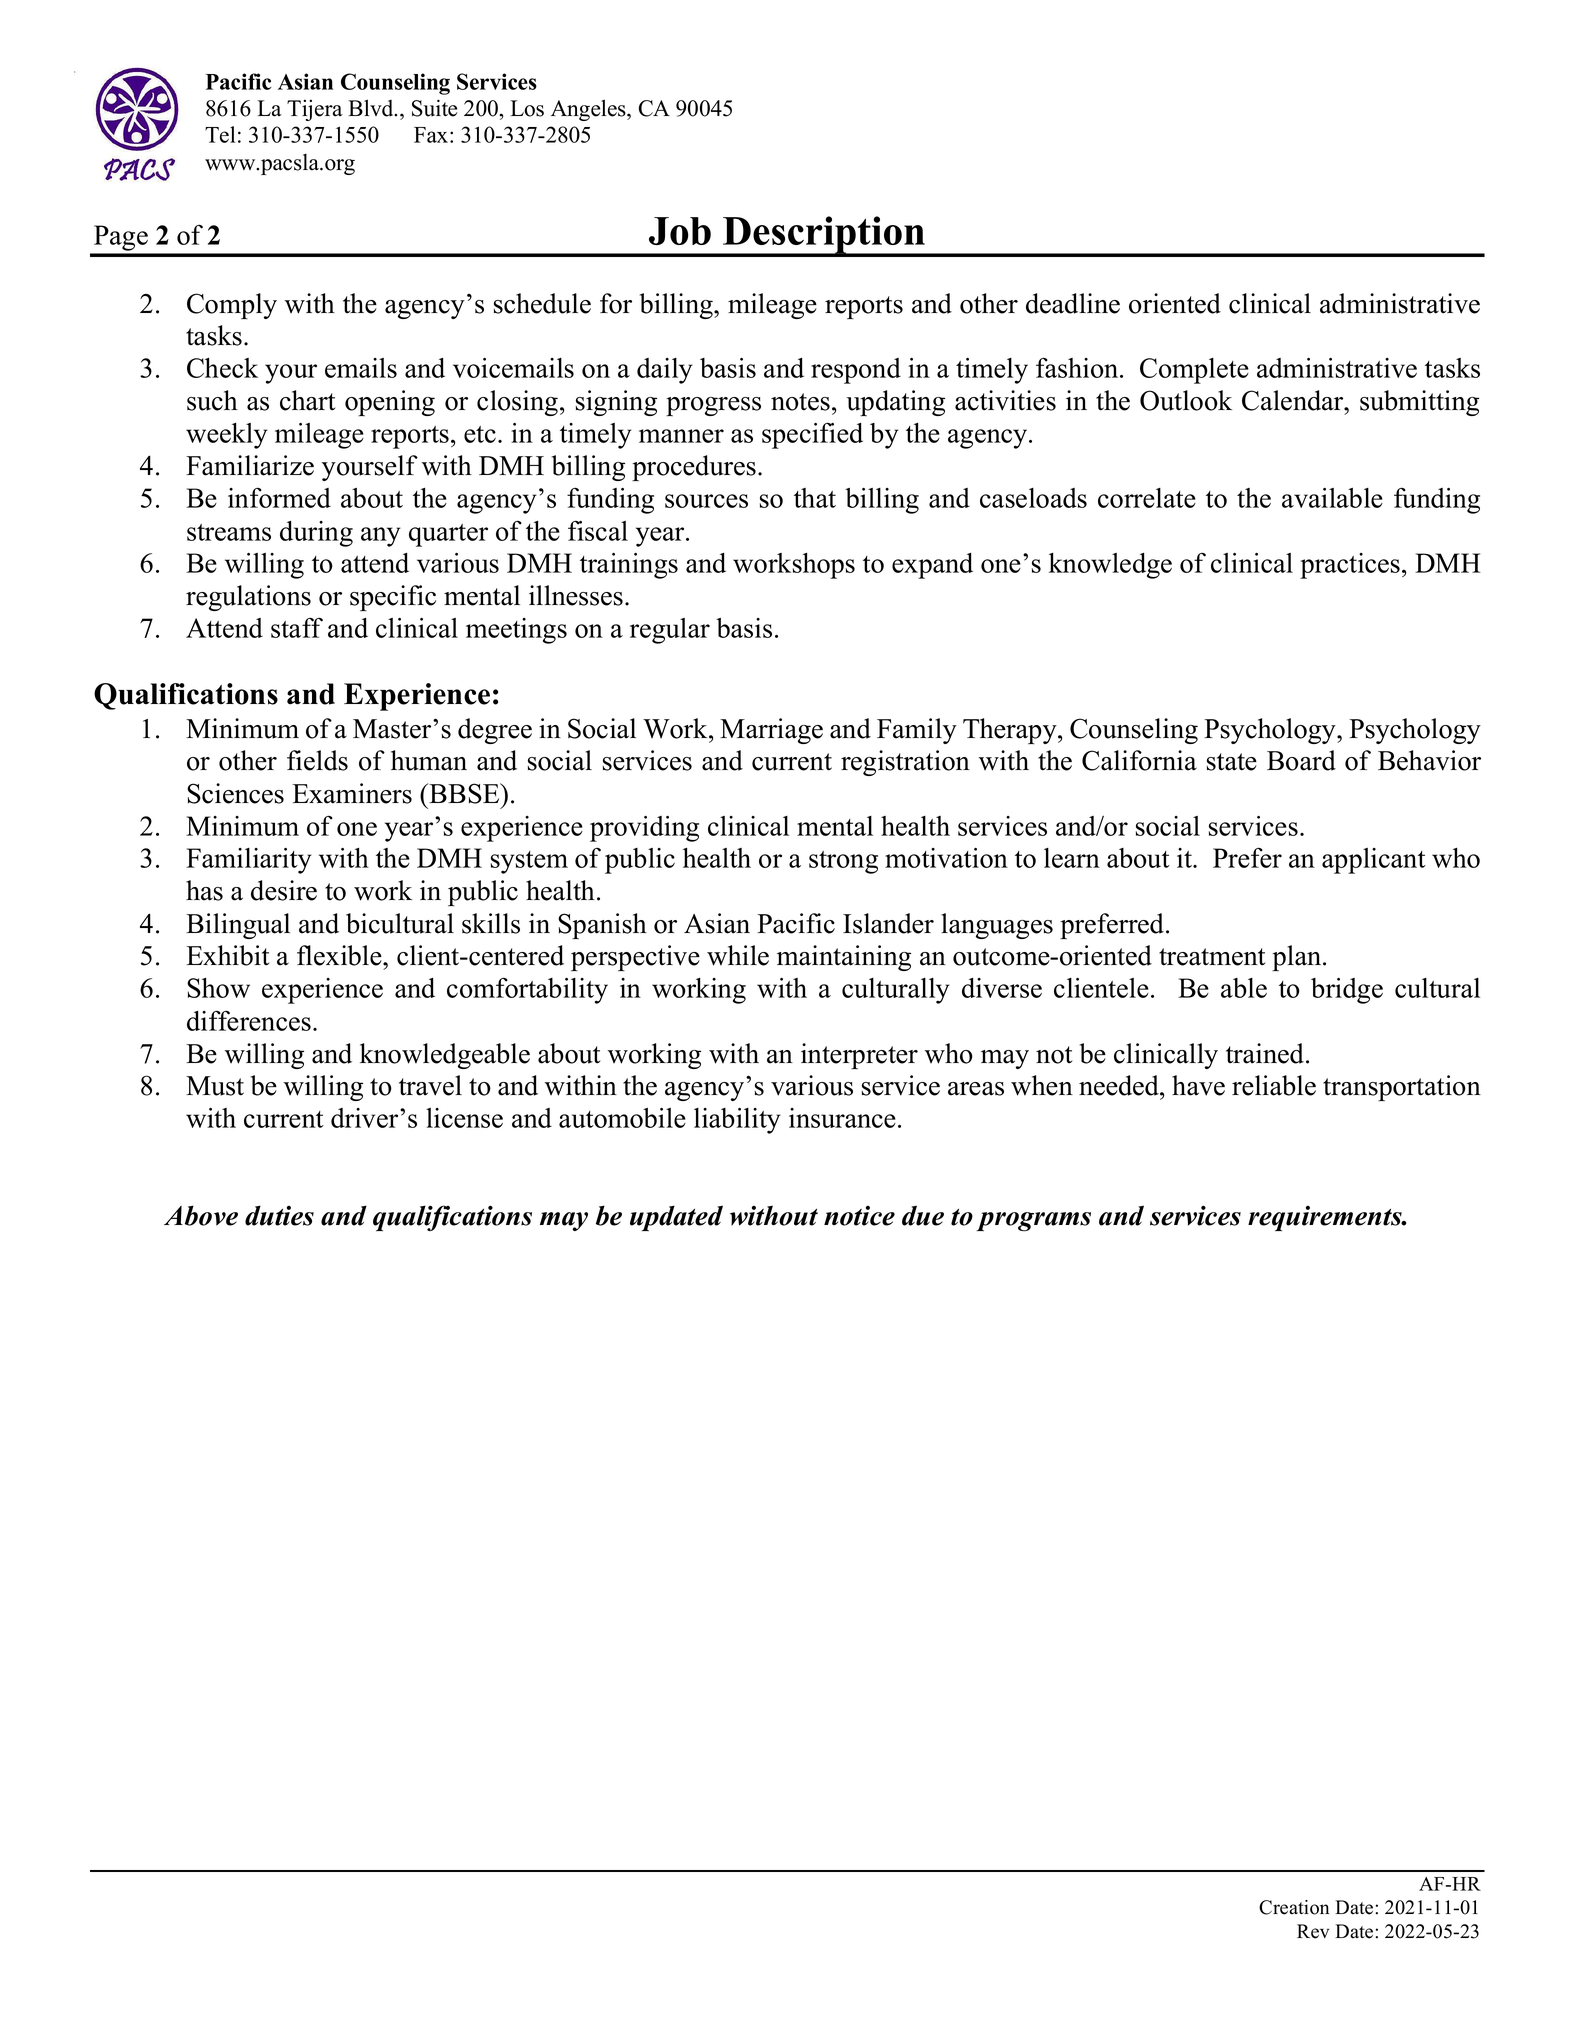 The height and width of the image is (2034, 1572). What do you see at coordinates (340, 955) in the image?
I see `flexible` at bounding box center [340, 955].
